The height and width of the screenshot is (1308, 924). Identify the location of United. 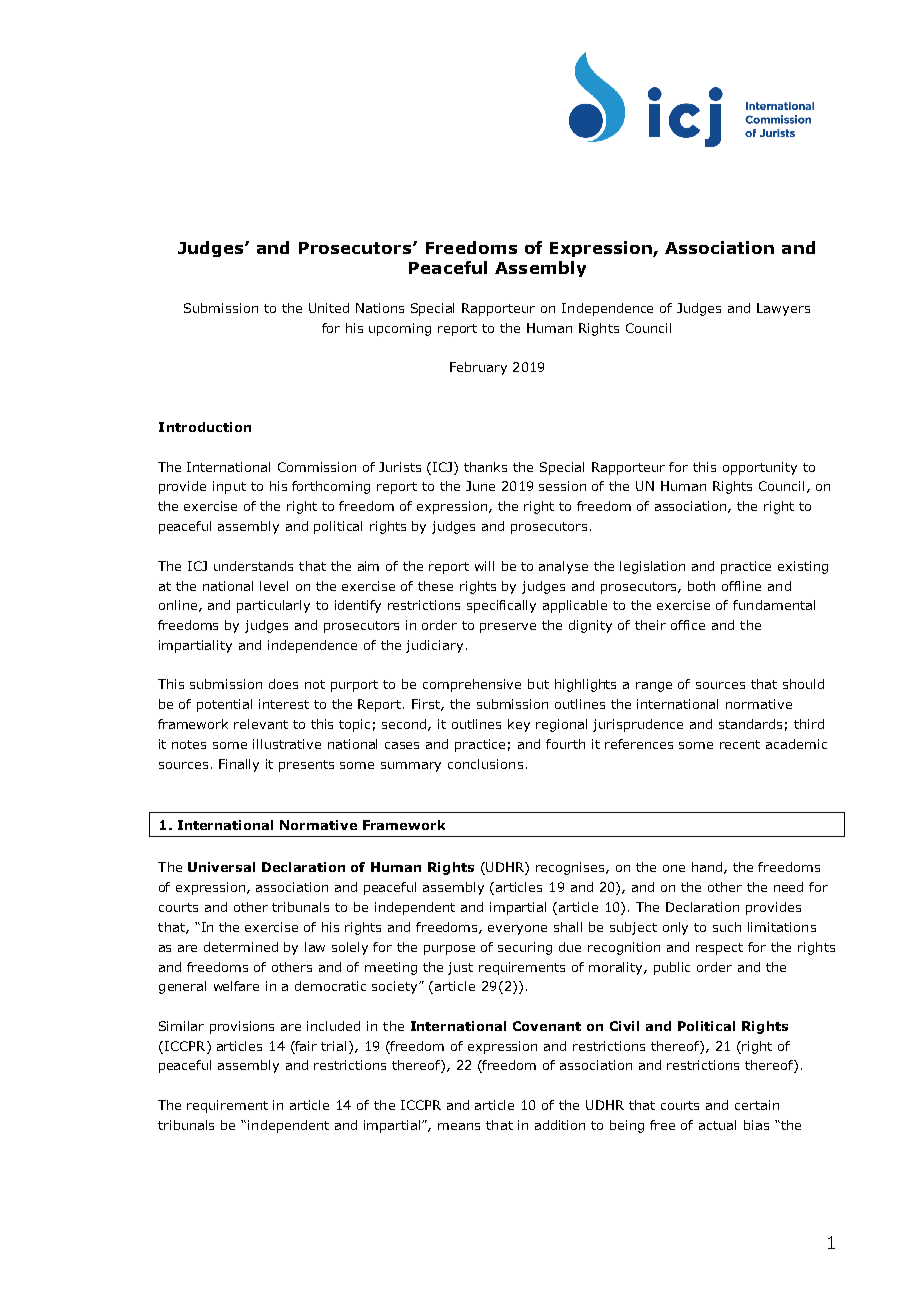
(329, 308).
